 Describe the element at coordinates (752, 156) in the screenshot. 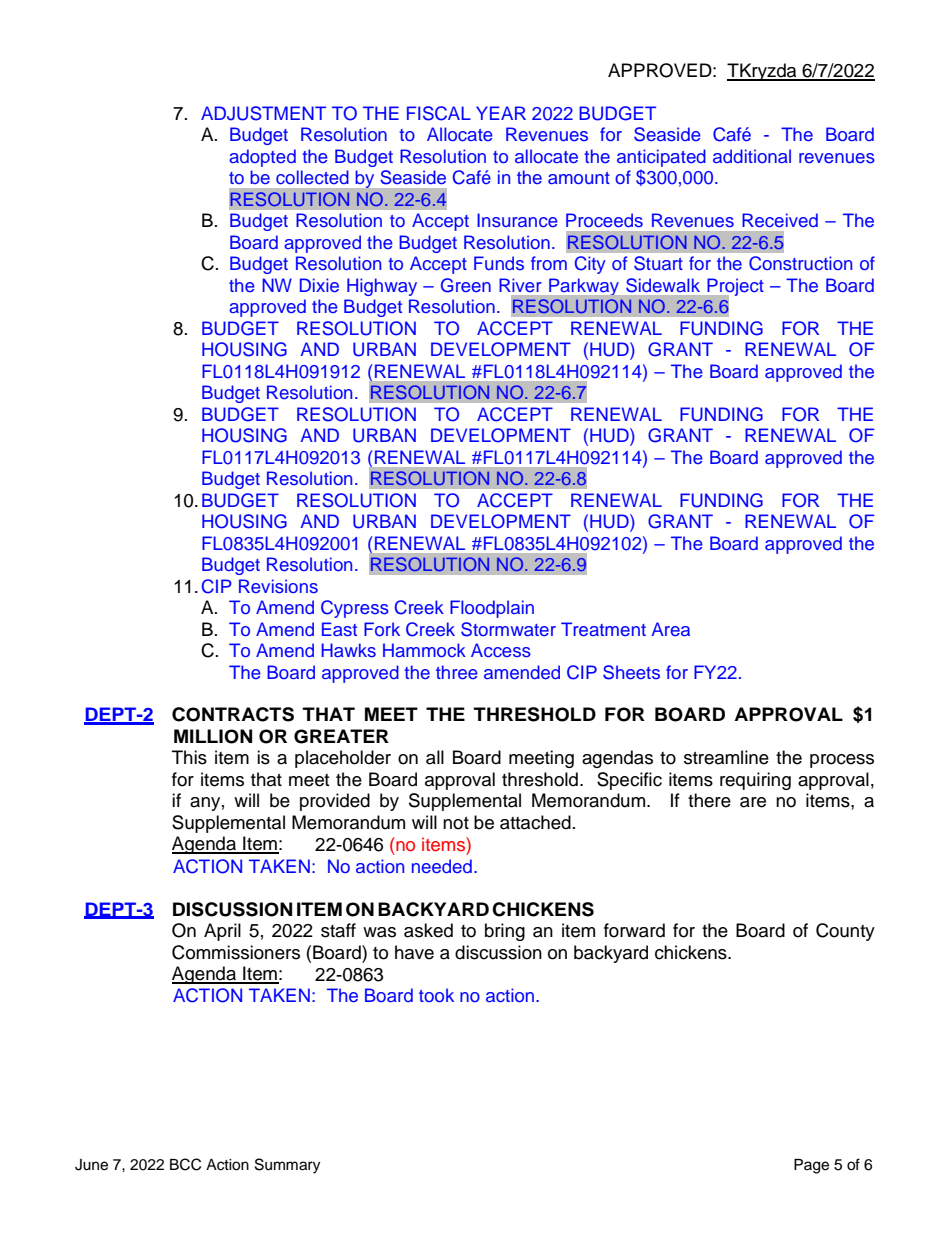

I see `additional` at that location.
